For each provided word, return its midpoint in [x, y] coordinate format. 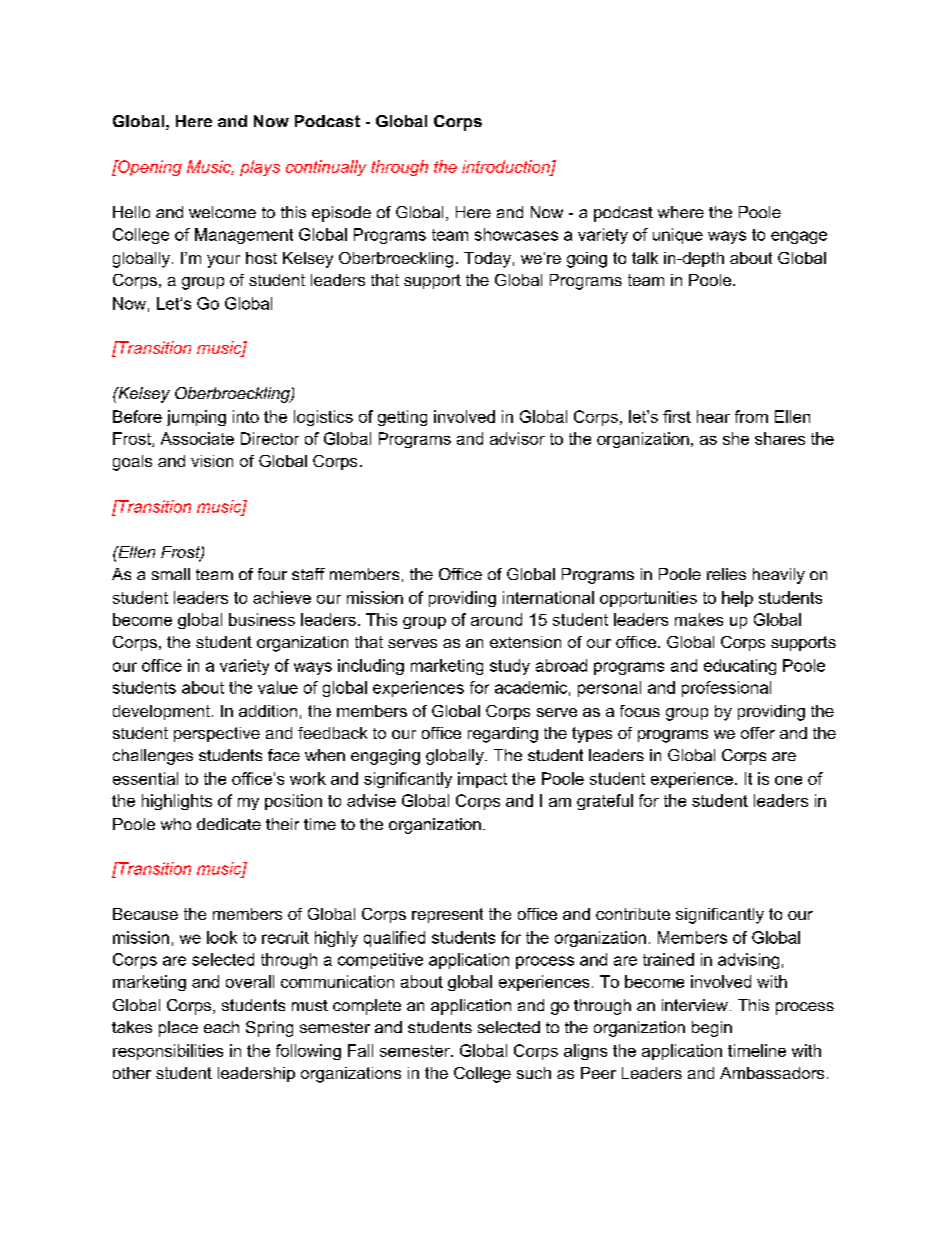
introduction [507, 167]
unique [678, 236]
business [262, 619]
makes [699, 619]
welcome [222, 212]
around [496, 619]
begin [712, 1029]
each [221, 1027]
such [534, 1073]
